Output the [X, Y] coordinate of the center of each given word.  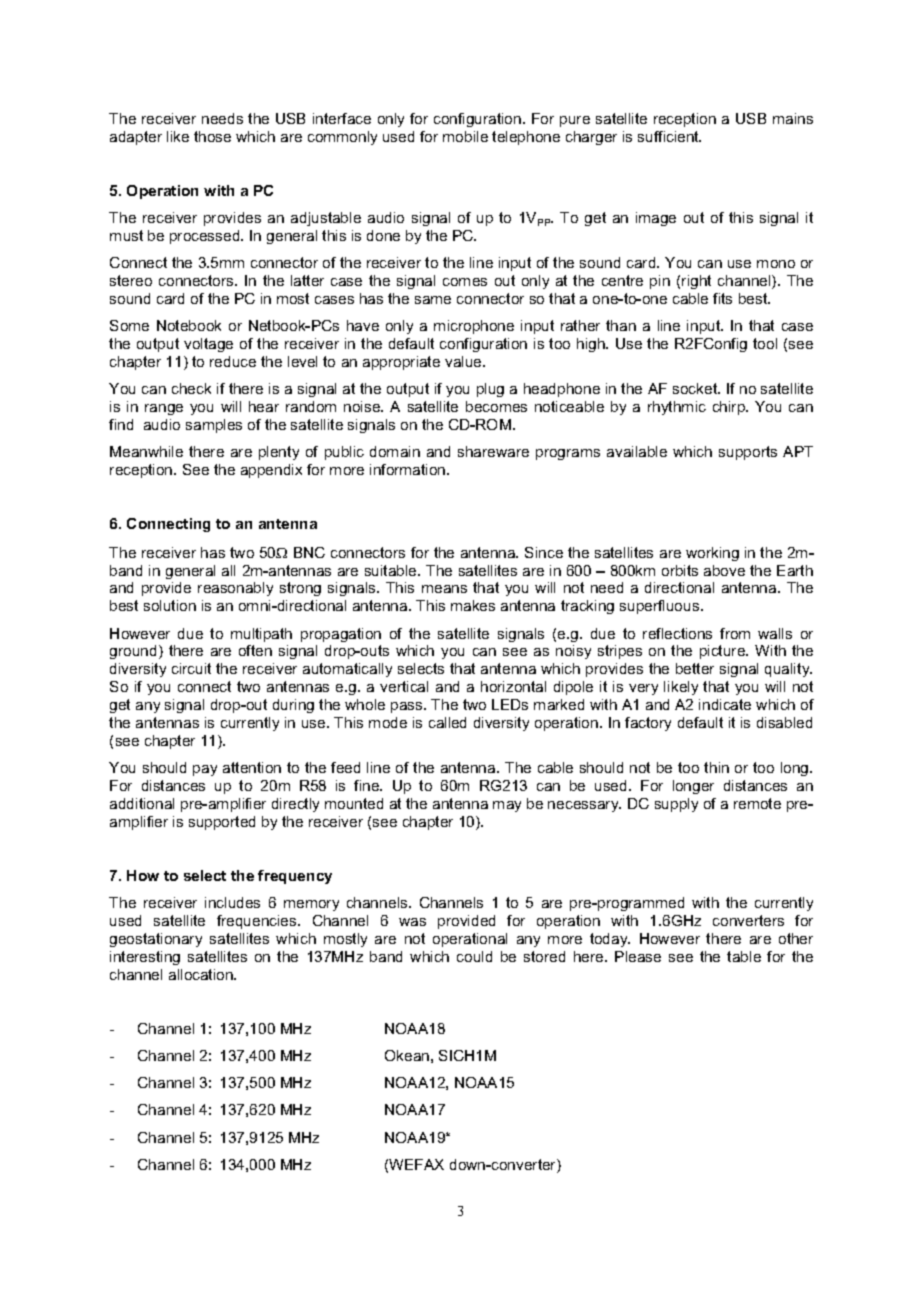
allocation [202, 974]
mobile [465, 136]
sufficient [669, 136]
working [712, 554]
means [444, 589]
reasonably [235, 589]
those [212, 136]
